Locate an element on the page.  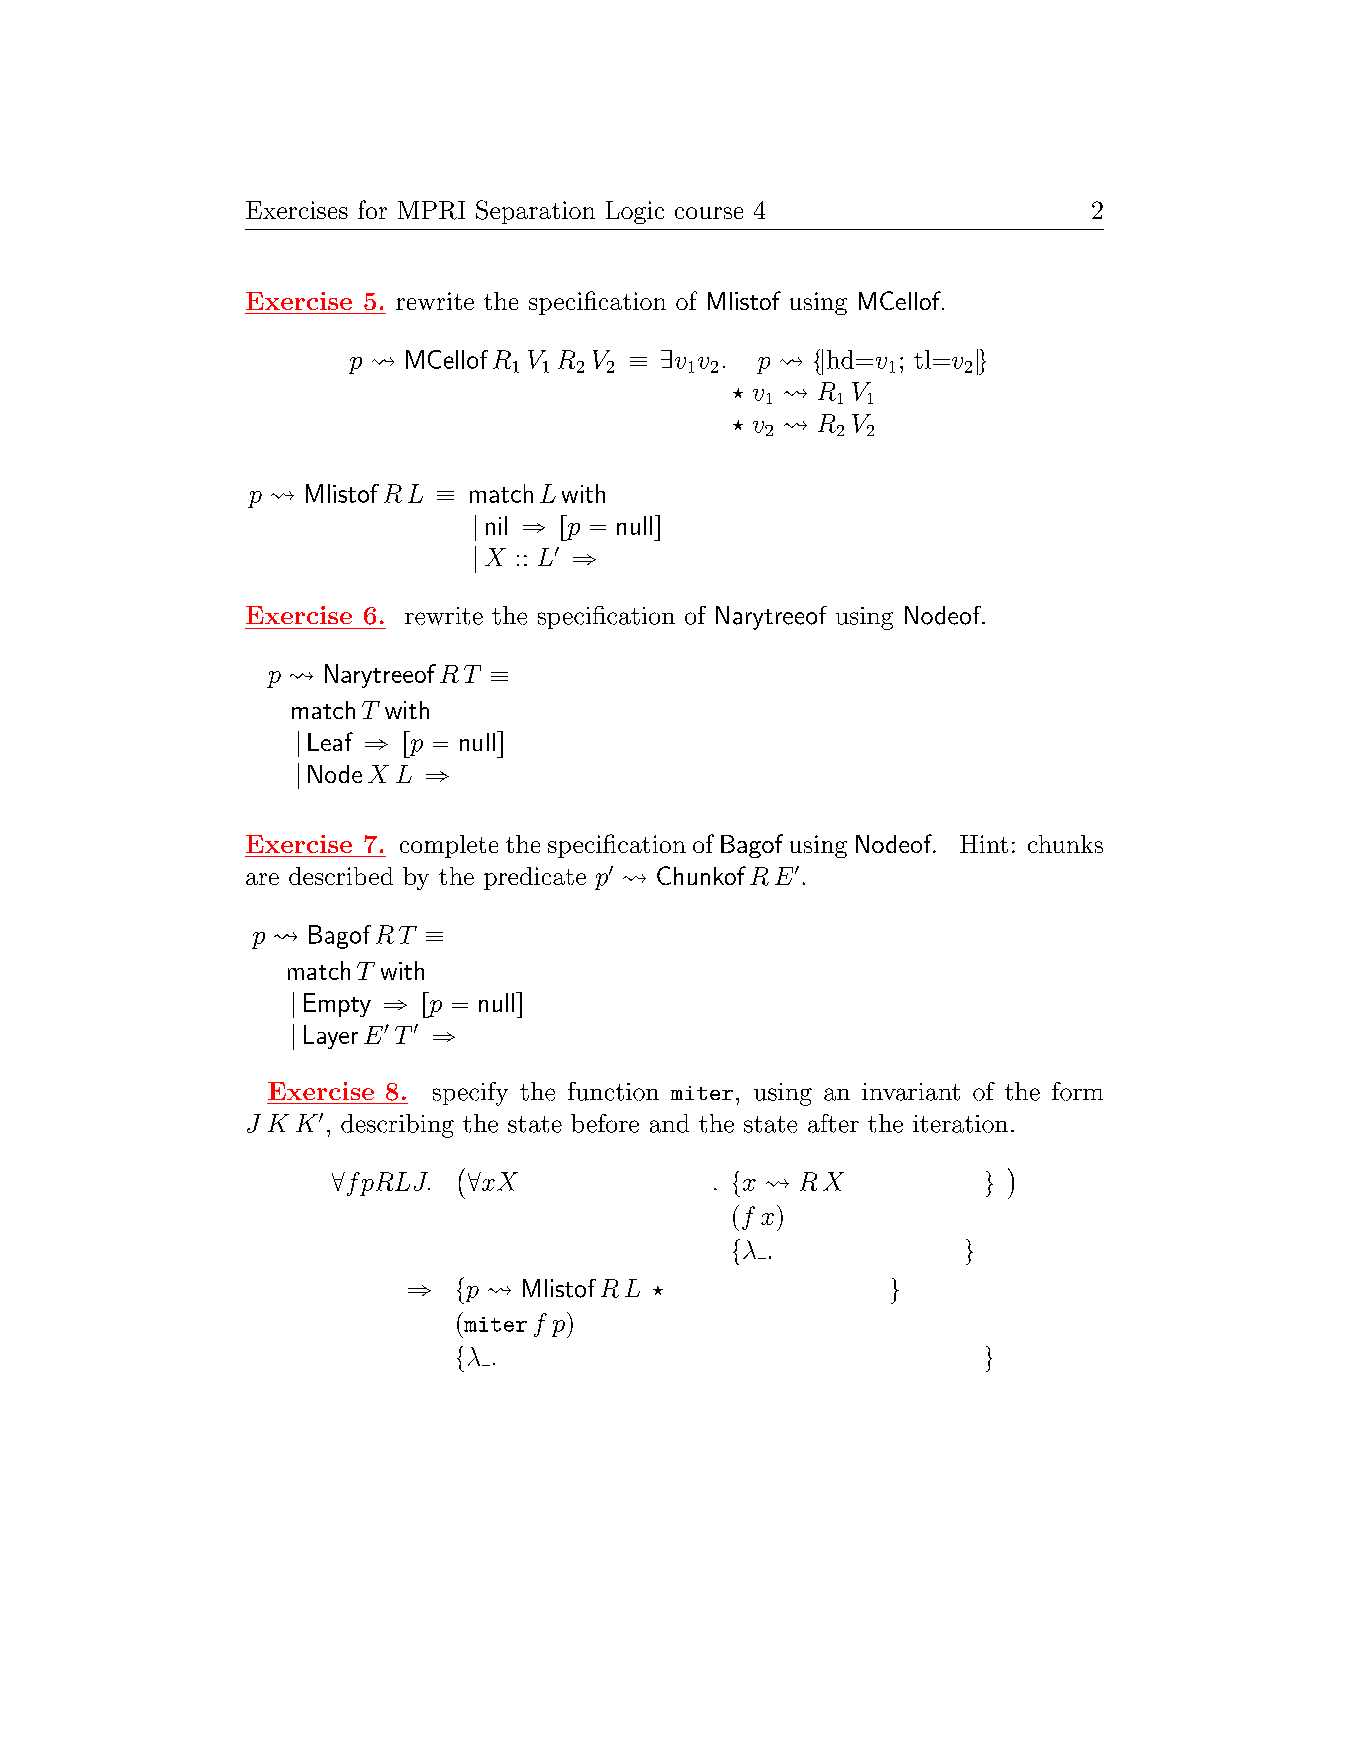
Logic is located at coordinates (635, 212).
